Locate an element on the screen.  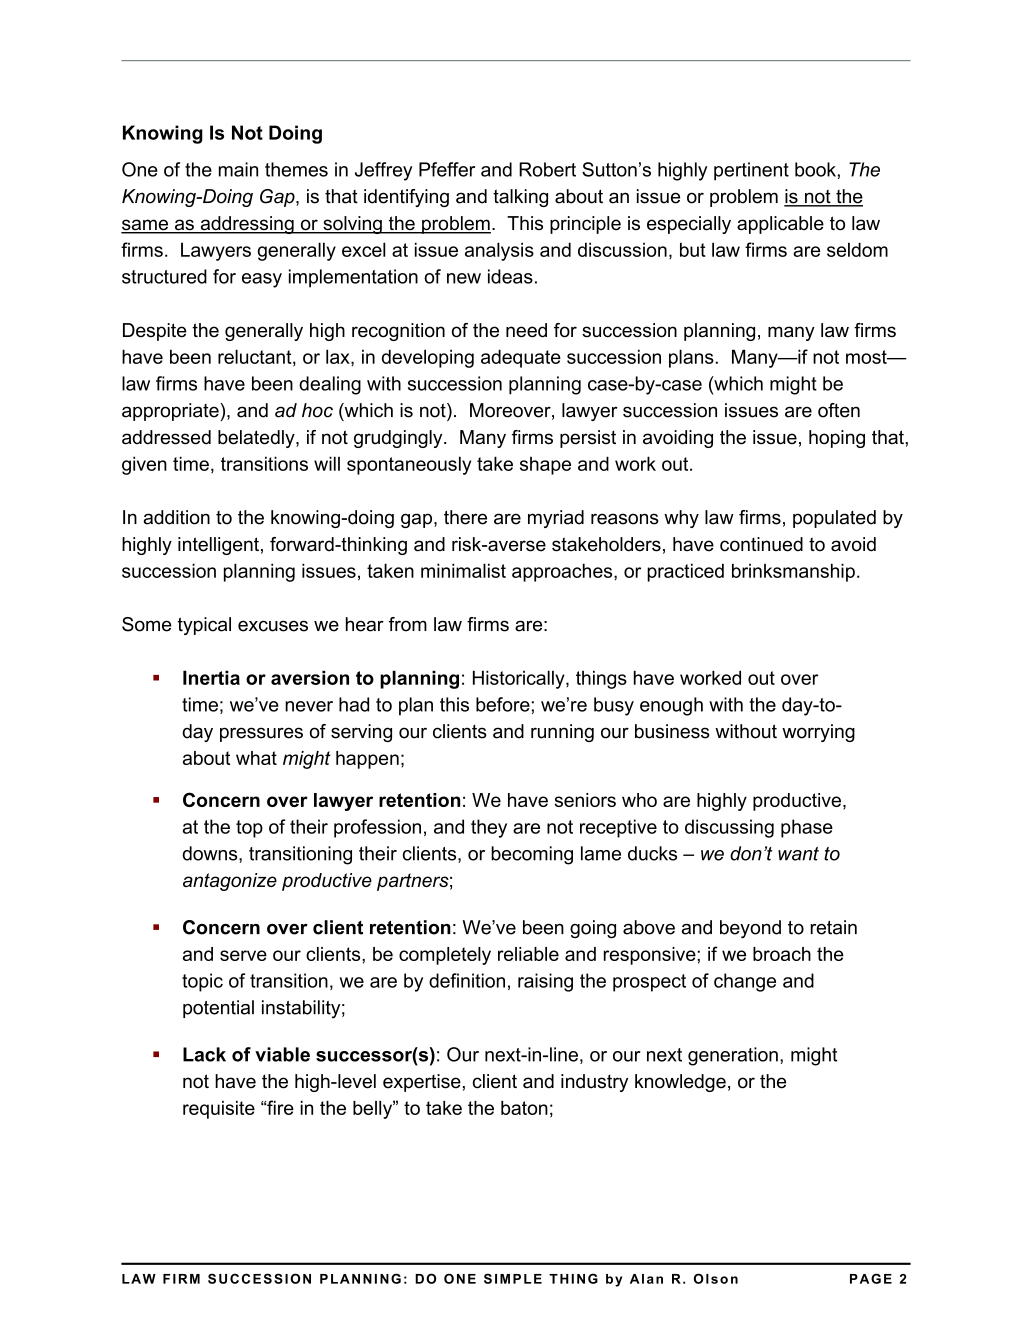
addressing is located at coordinates (247, 225).
